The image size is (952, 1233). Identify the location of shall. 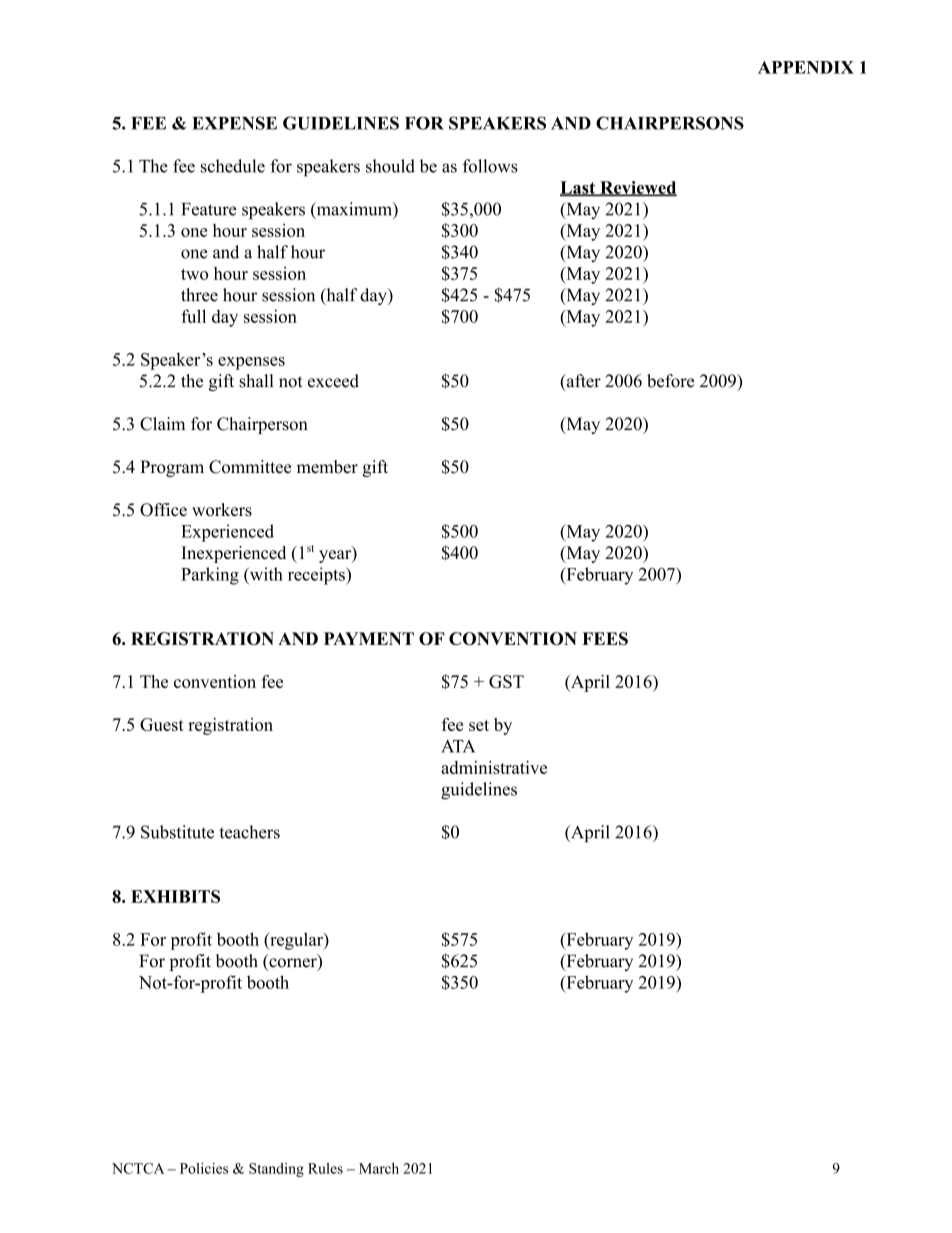
(256, 381).
